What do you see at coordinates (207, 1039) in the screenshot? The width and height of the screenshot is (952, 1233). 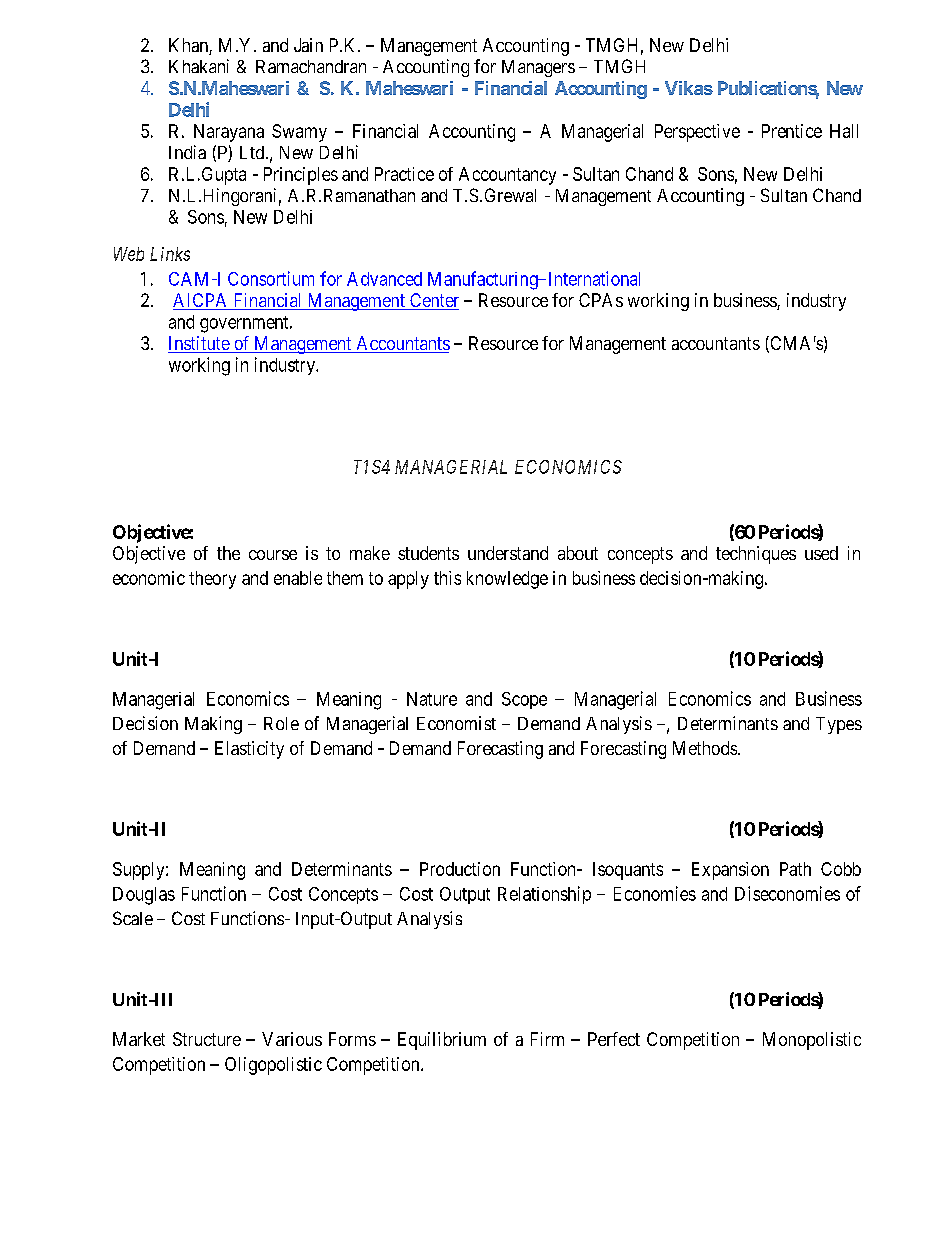 I see `Structure` at bounding box center [207, 1039].
